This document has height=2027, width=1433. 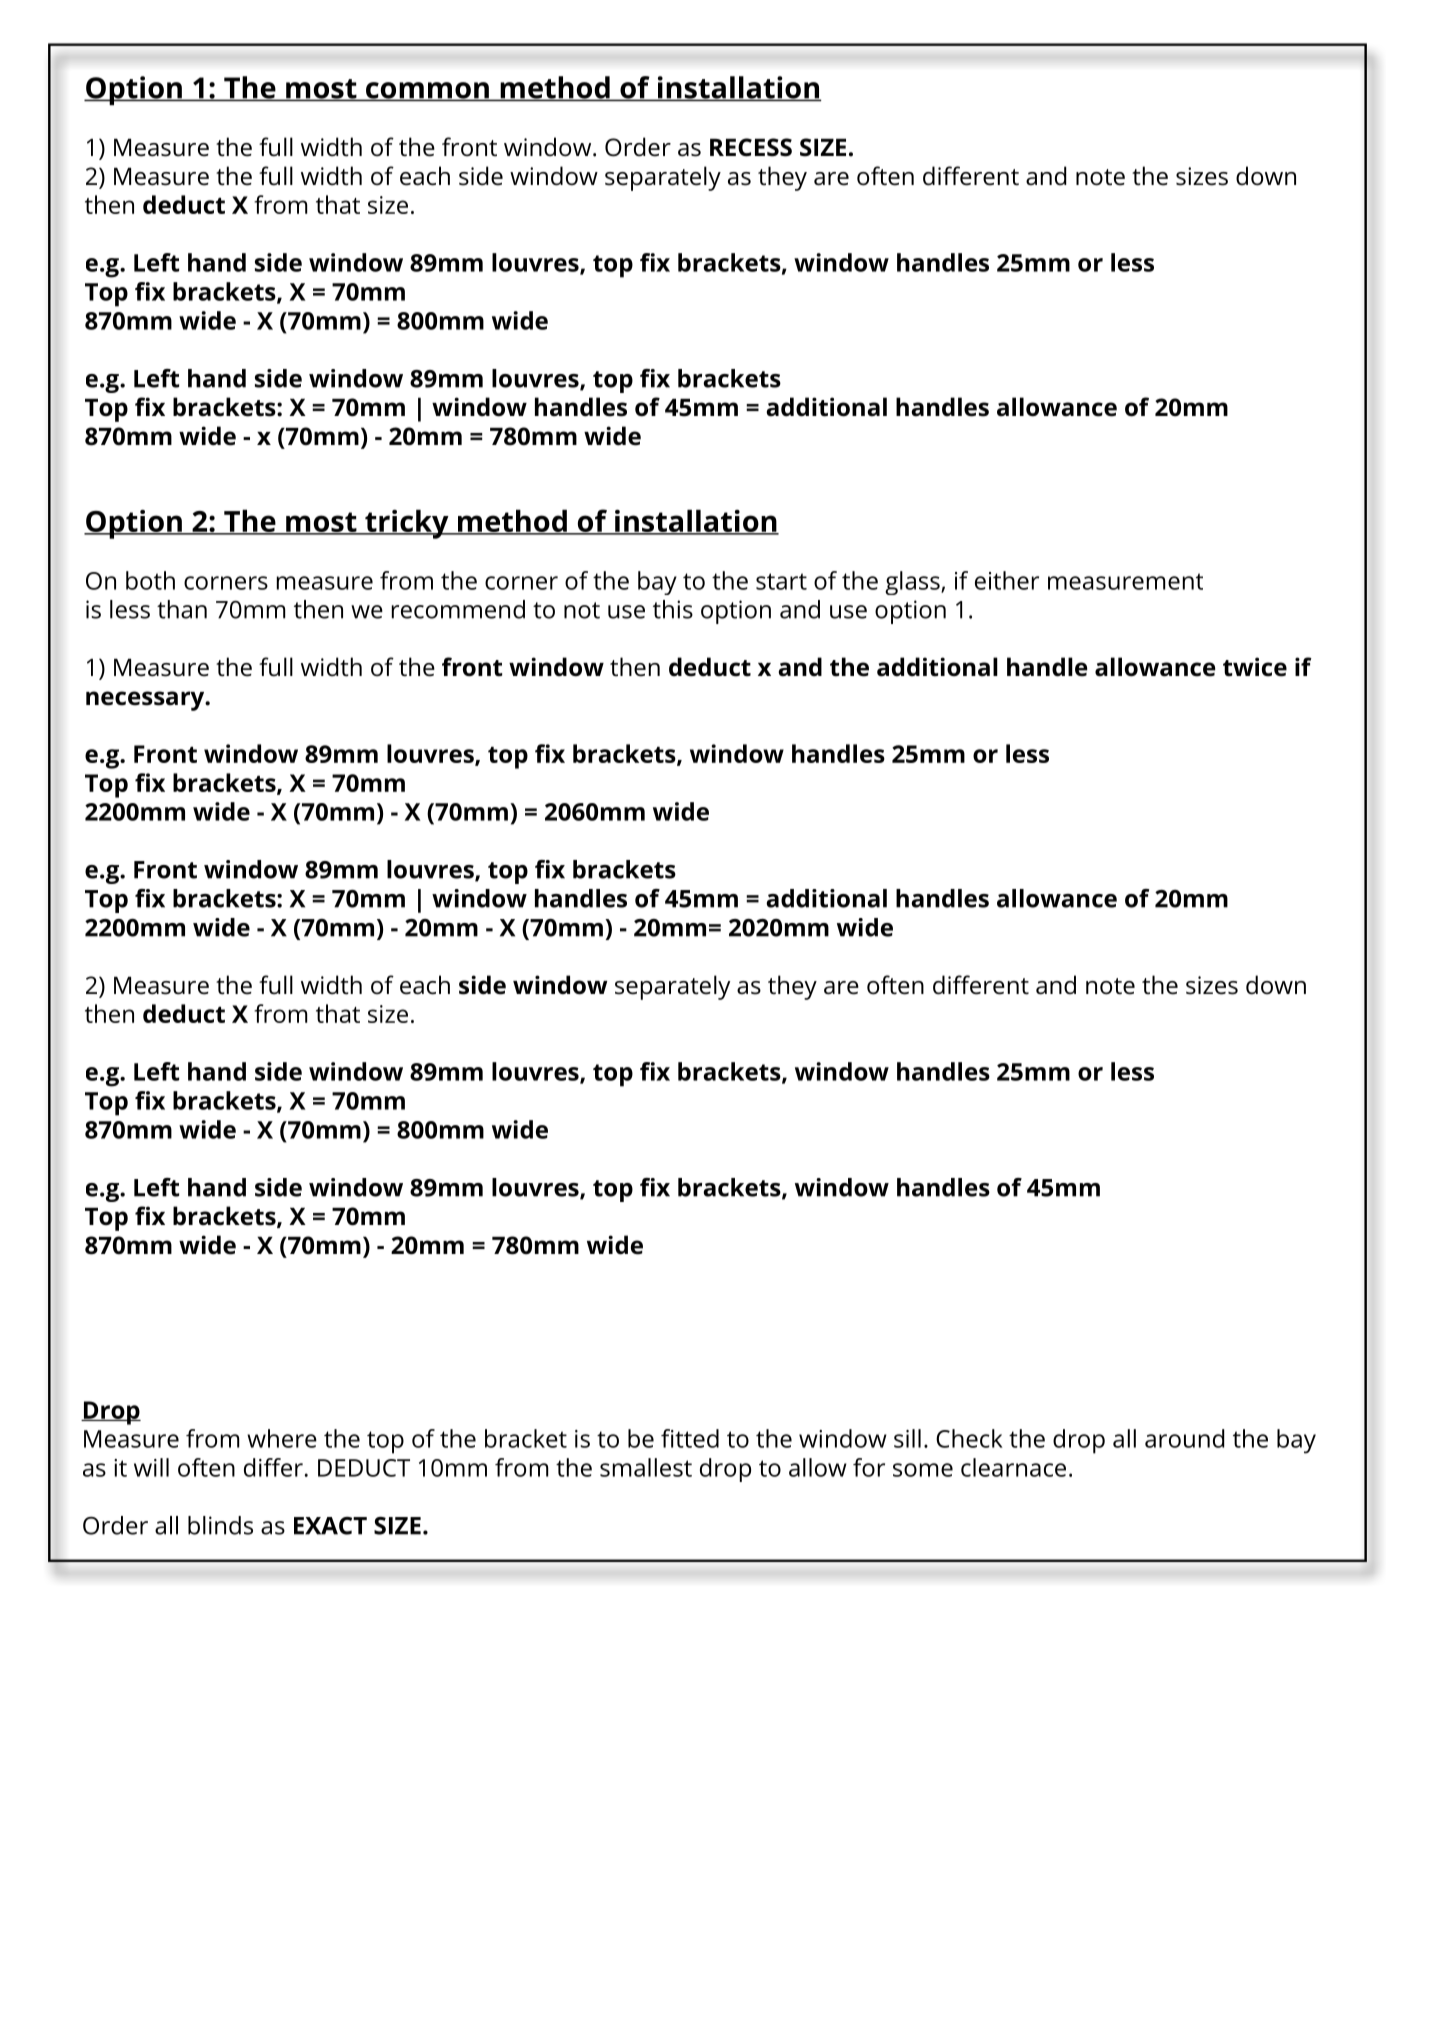 I want to click on RECESS, so click(x=751, y=147).
